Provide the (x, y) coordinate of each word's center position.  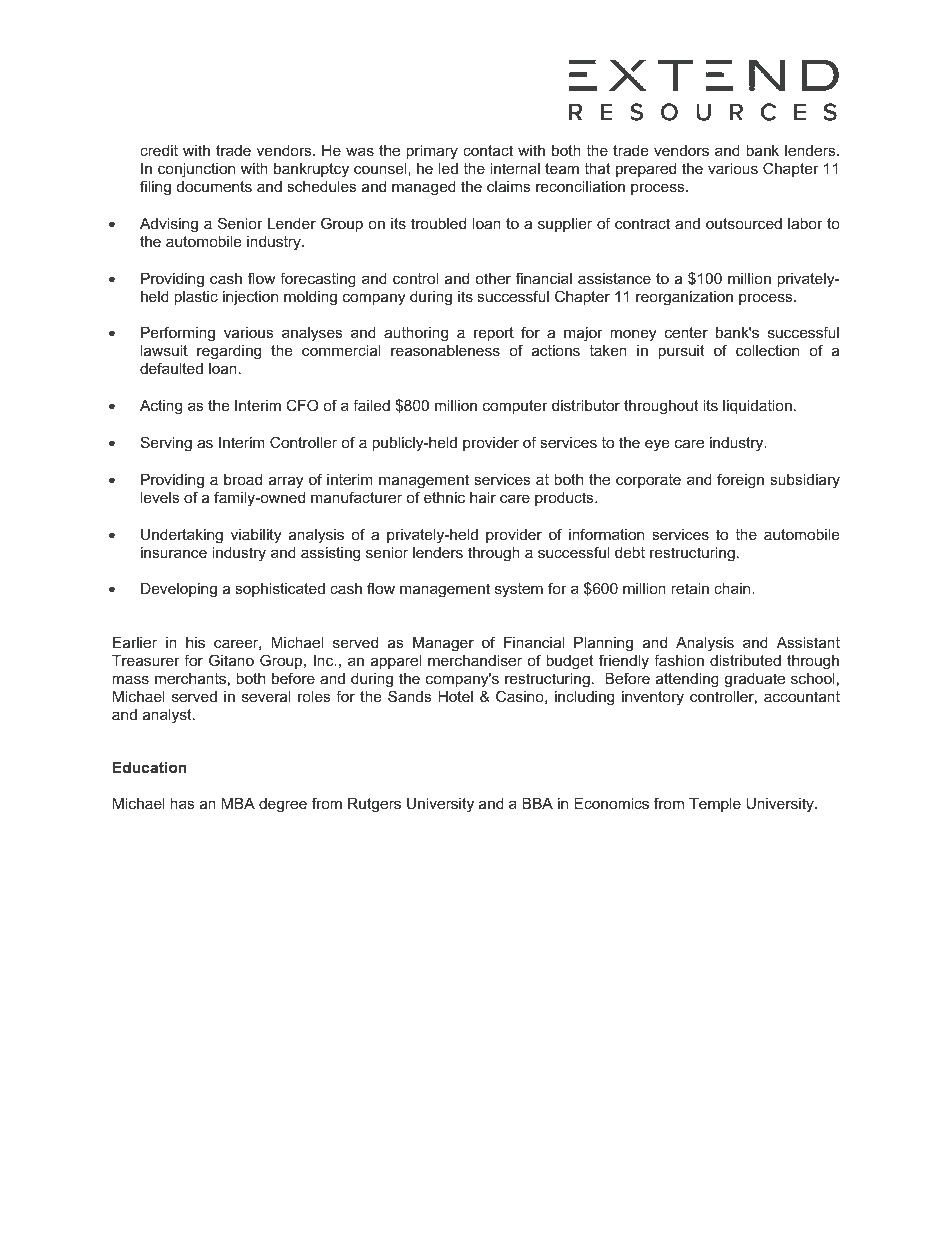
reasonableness (445, 350)
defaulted (171, 368)
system (519, 590)
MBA (238, 803)
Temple (715, 805)
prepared (646, 170)
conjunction (196, 170)
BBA (537, 803)
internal (515, 168)
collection (767, 350)
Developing (179, 590)
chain (733, 588)
